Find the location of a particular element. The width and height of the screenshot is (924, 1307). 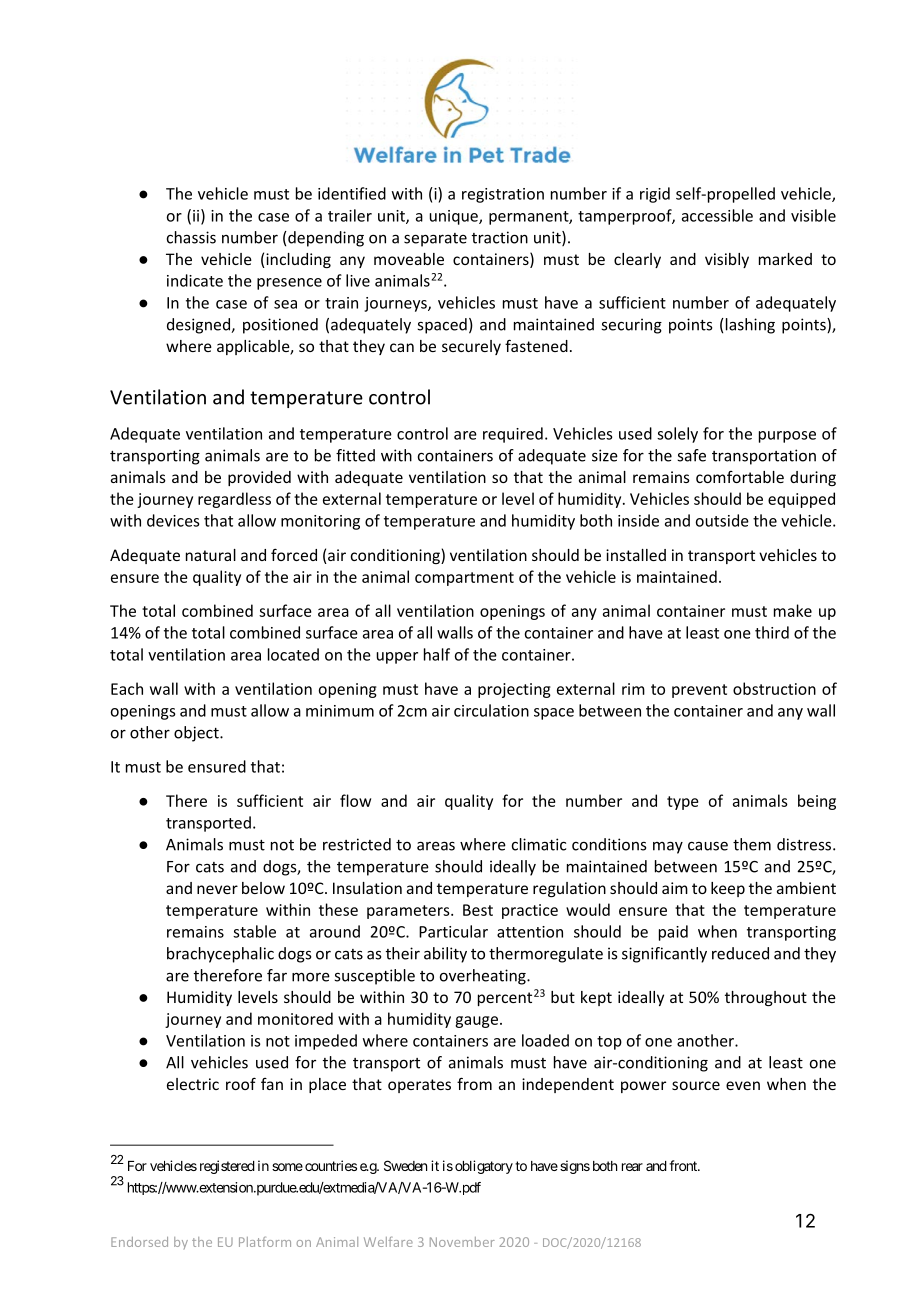

circulation is located at coordinates (491, 710).
